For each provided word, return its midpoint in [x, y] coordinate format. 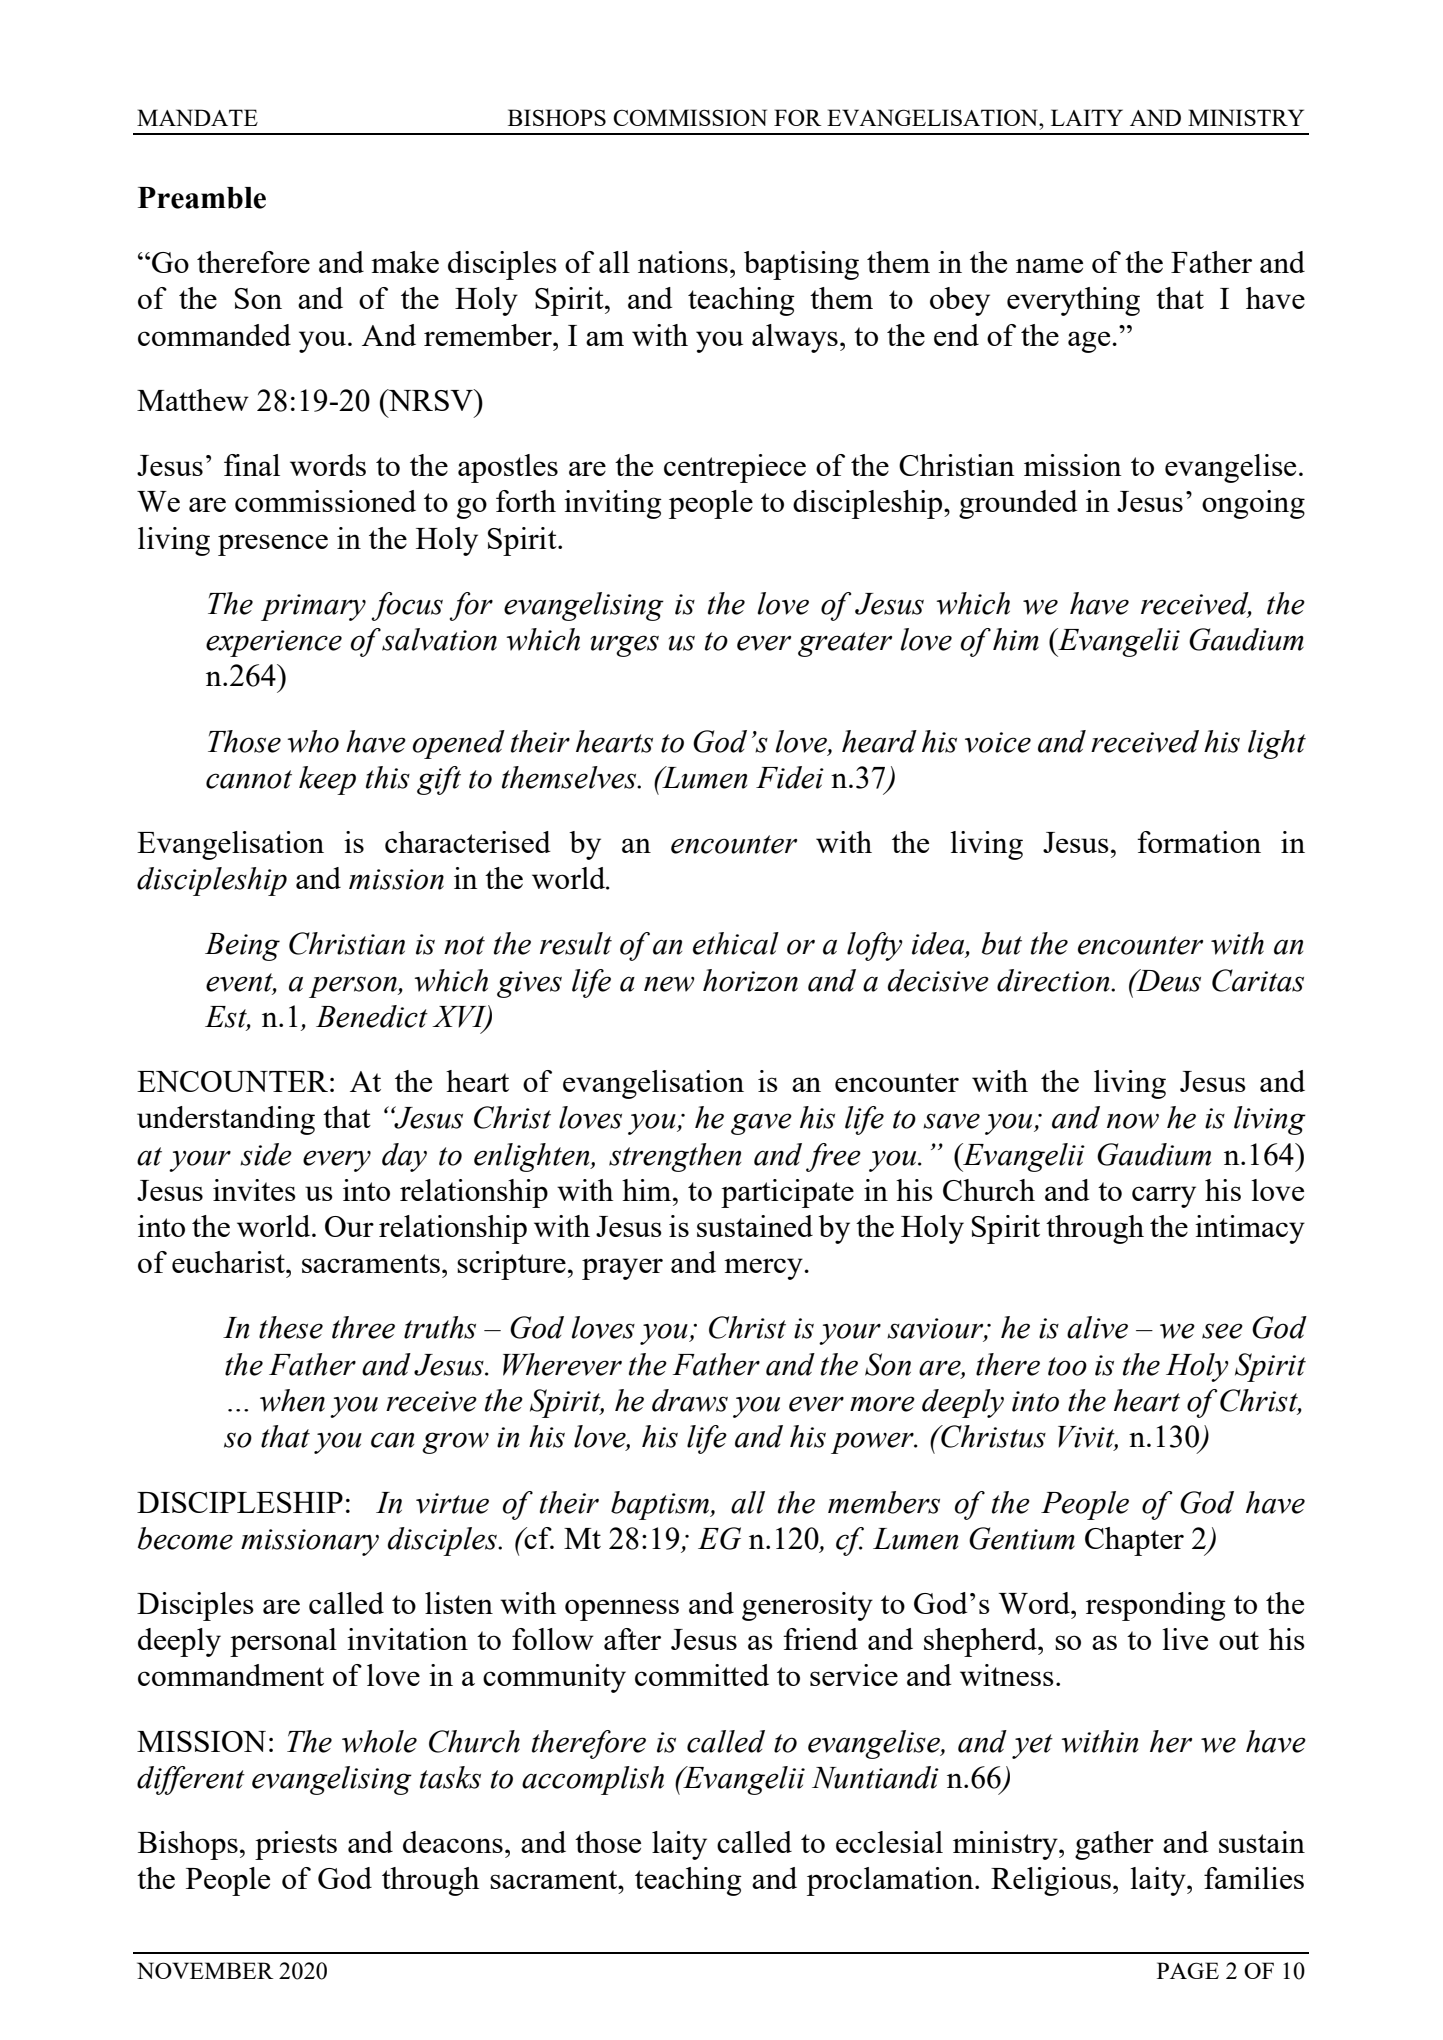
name [1049, 265]
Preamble [202, 198]
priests [296, 1845]
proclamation [891, 1881]
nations [683, 262]
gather [1114, 1845]
